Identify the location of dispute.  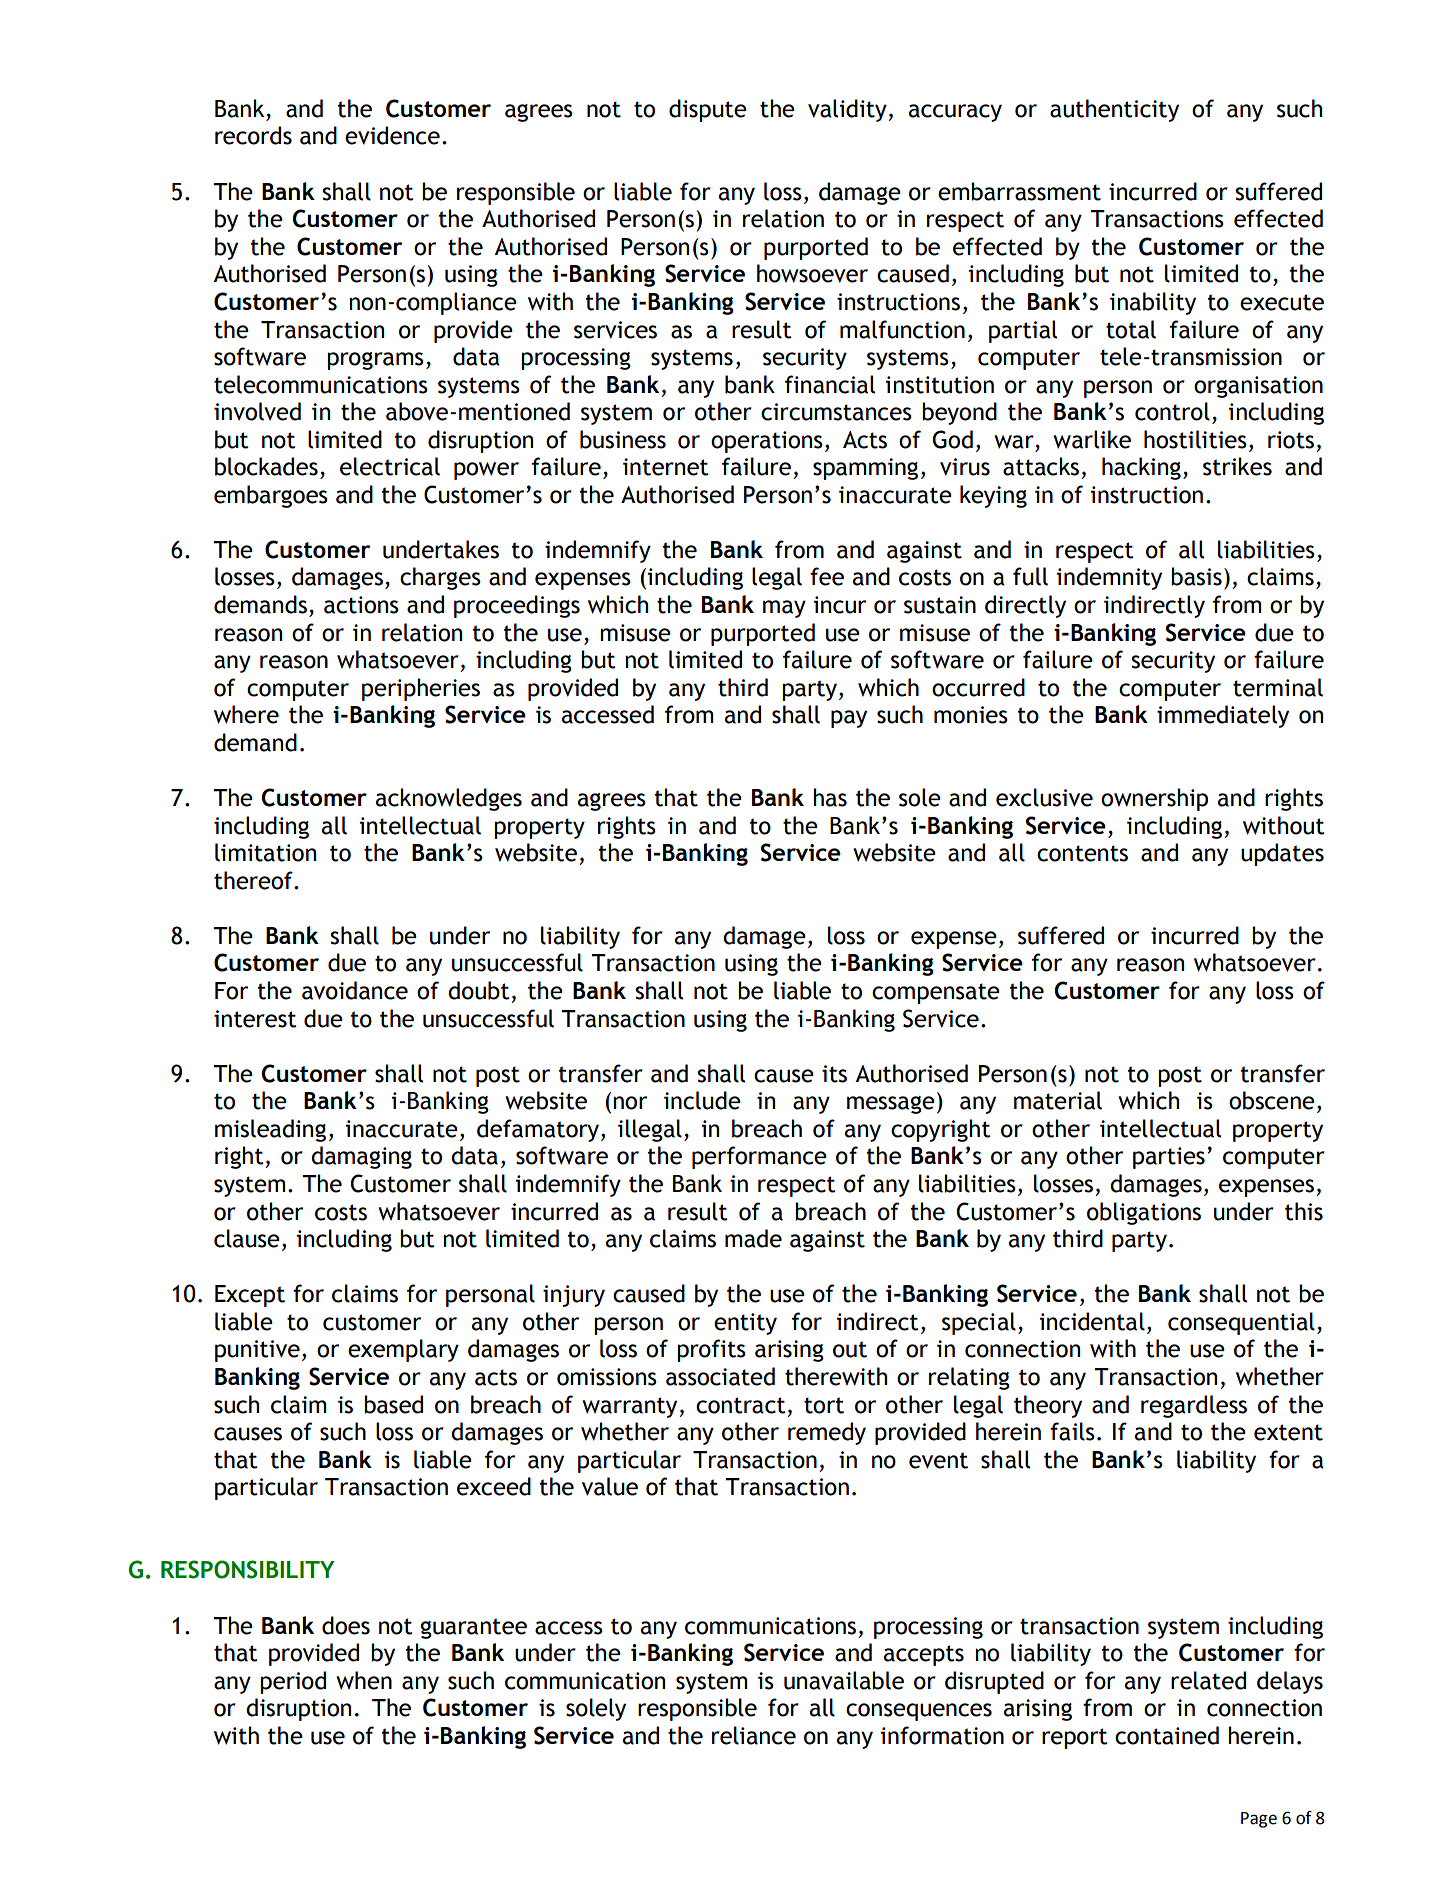
(708, 110).
